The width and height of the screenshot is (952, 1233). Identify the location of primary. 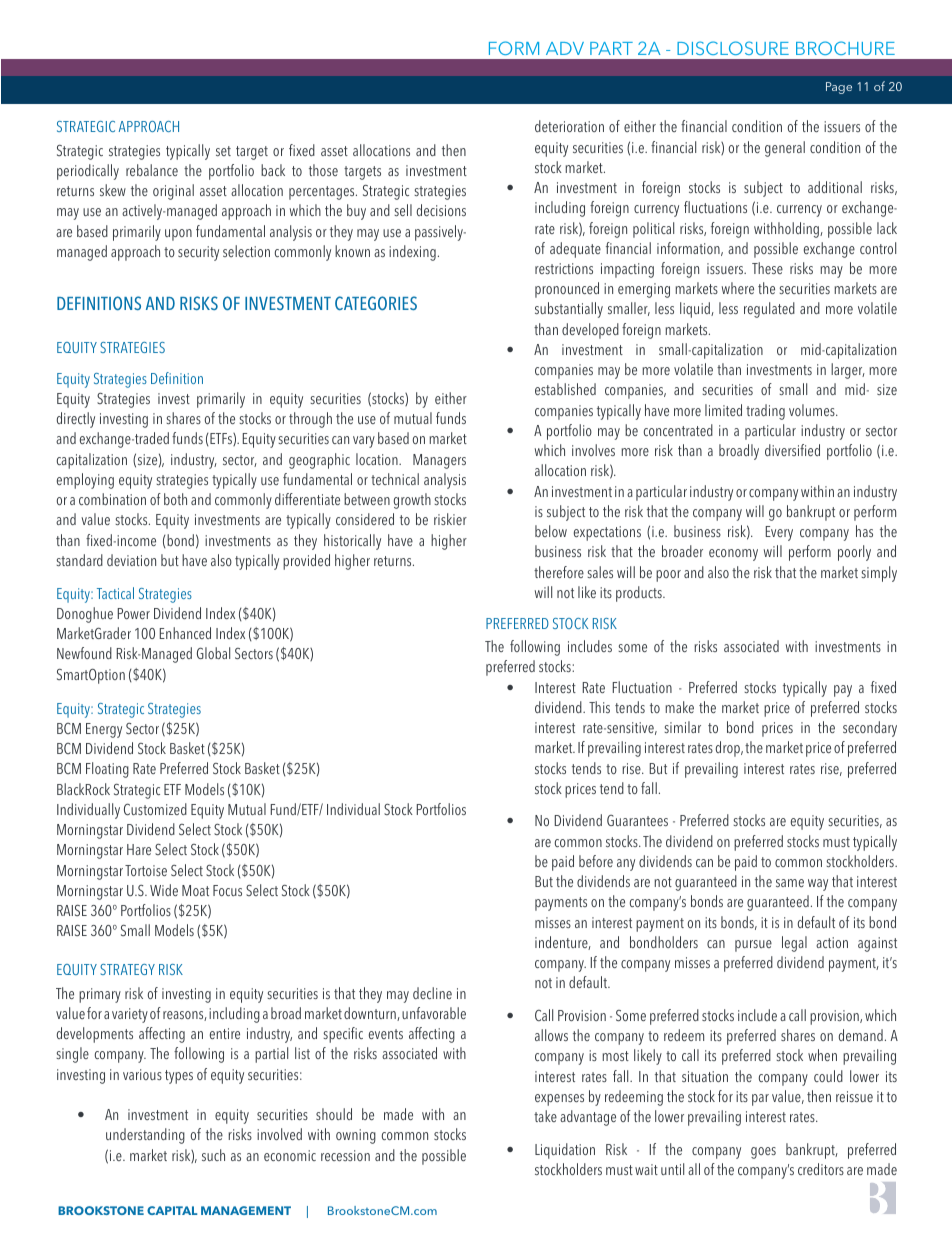
(100, 995).
